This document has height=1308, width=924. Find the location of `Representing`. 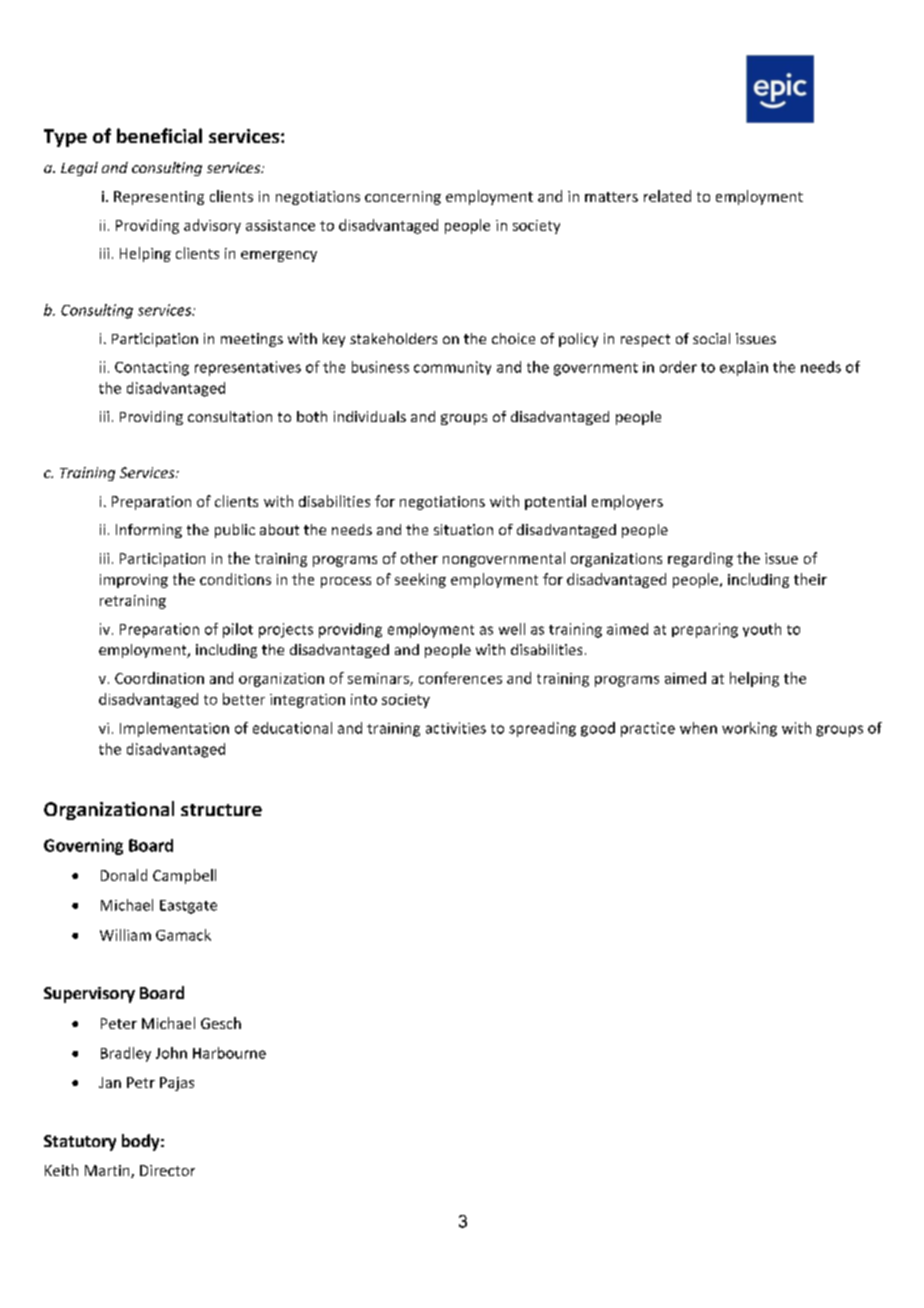

Representing is located at coordinates (159, 198).
